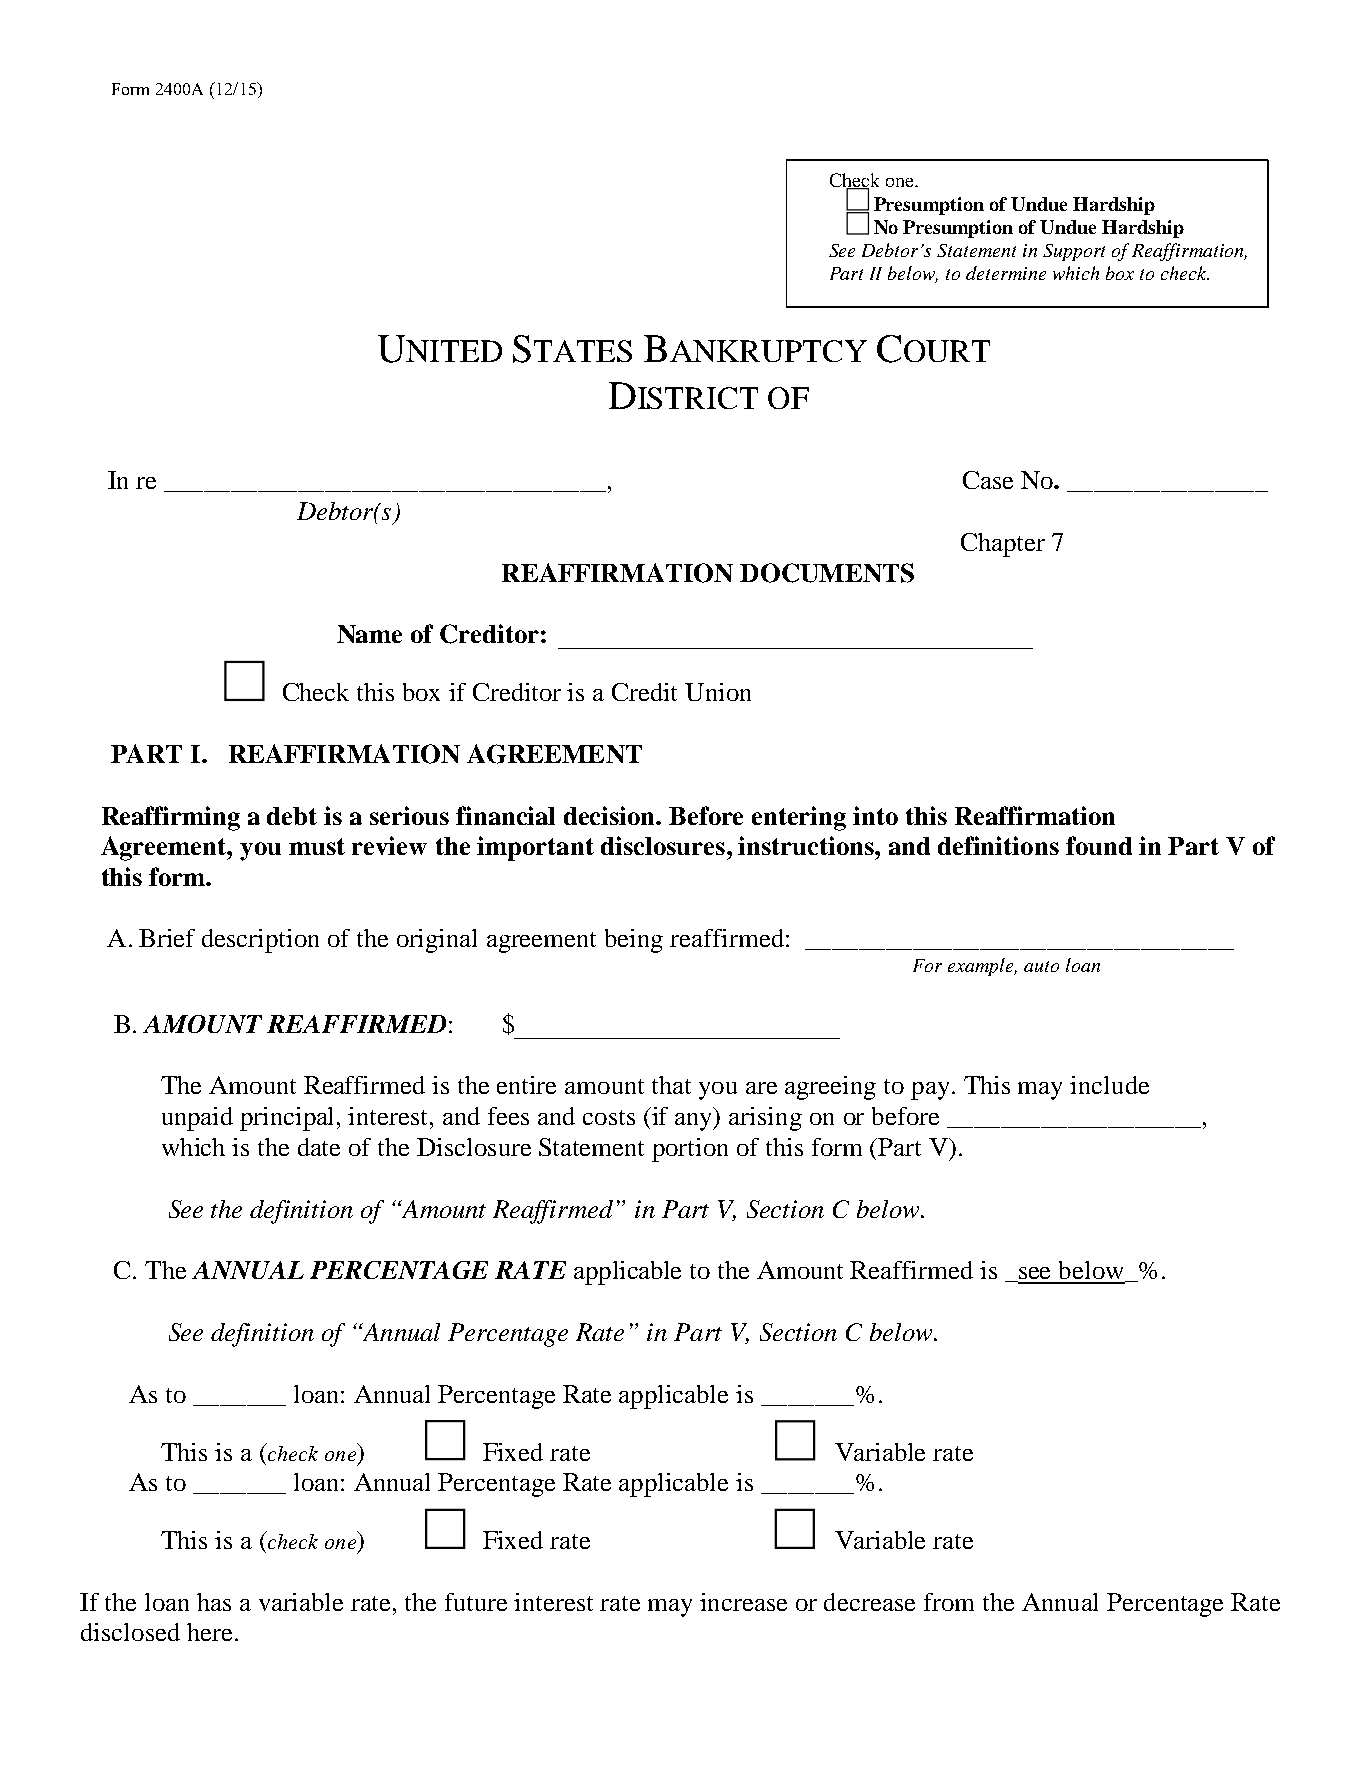 This screenshot has height=1771, width=1368. What do you see at coordinates (289, 1119) in the screenshot?
I see `principal` at bounding box center [289, 1119].
